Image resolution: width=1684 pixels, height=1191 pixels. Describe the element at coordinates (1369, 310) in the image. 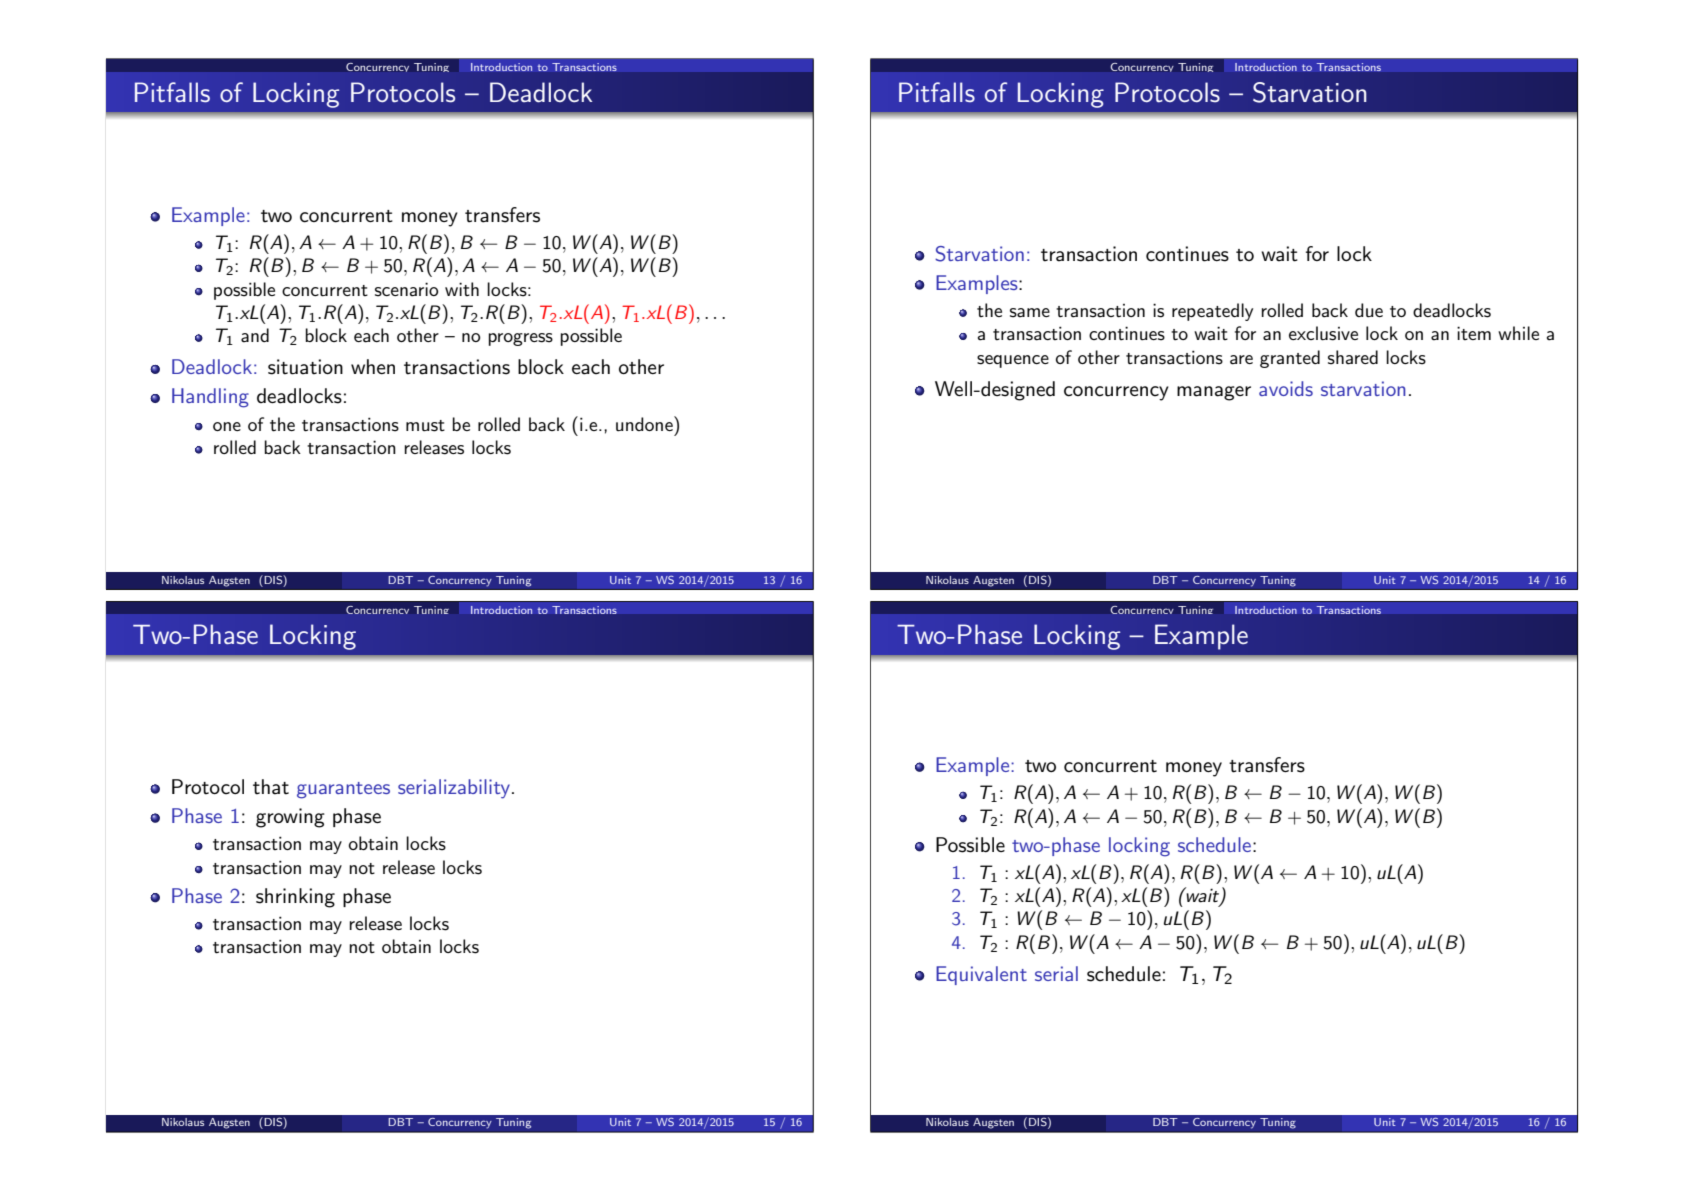

I see `due` at that location.
